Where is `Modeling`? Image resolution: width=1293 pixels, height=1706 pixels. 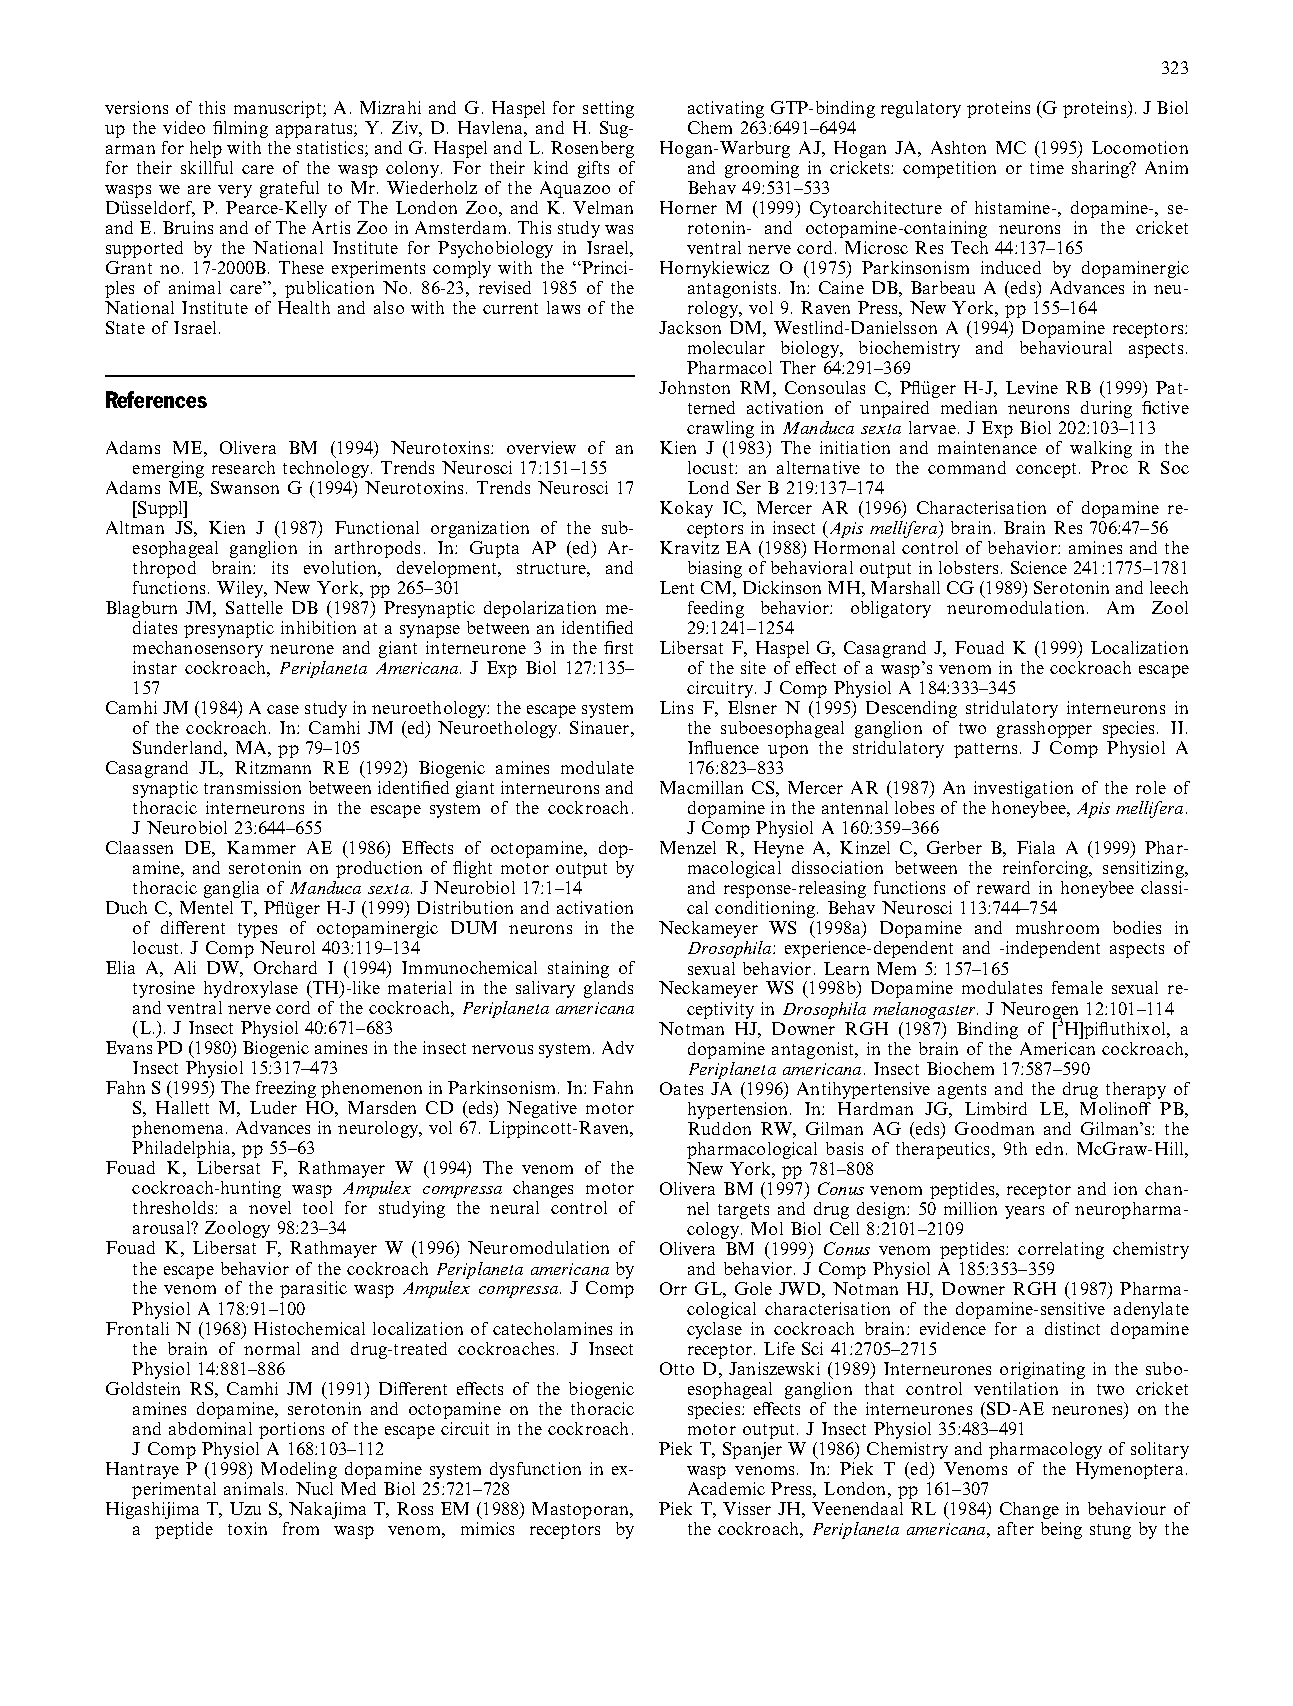 Modeling is located at coordinates (299, 1470).
